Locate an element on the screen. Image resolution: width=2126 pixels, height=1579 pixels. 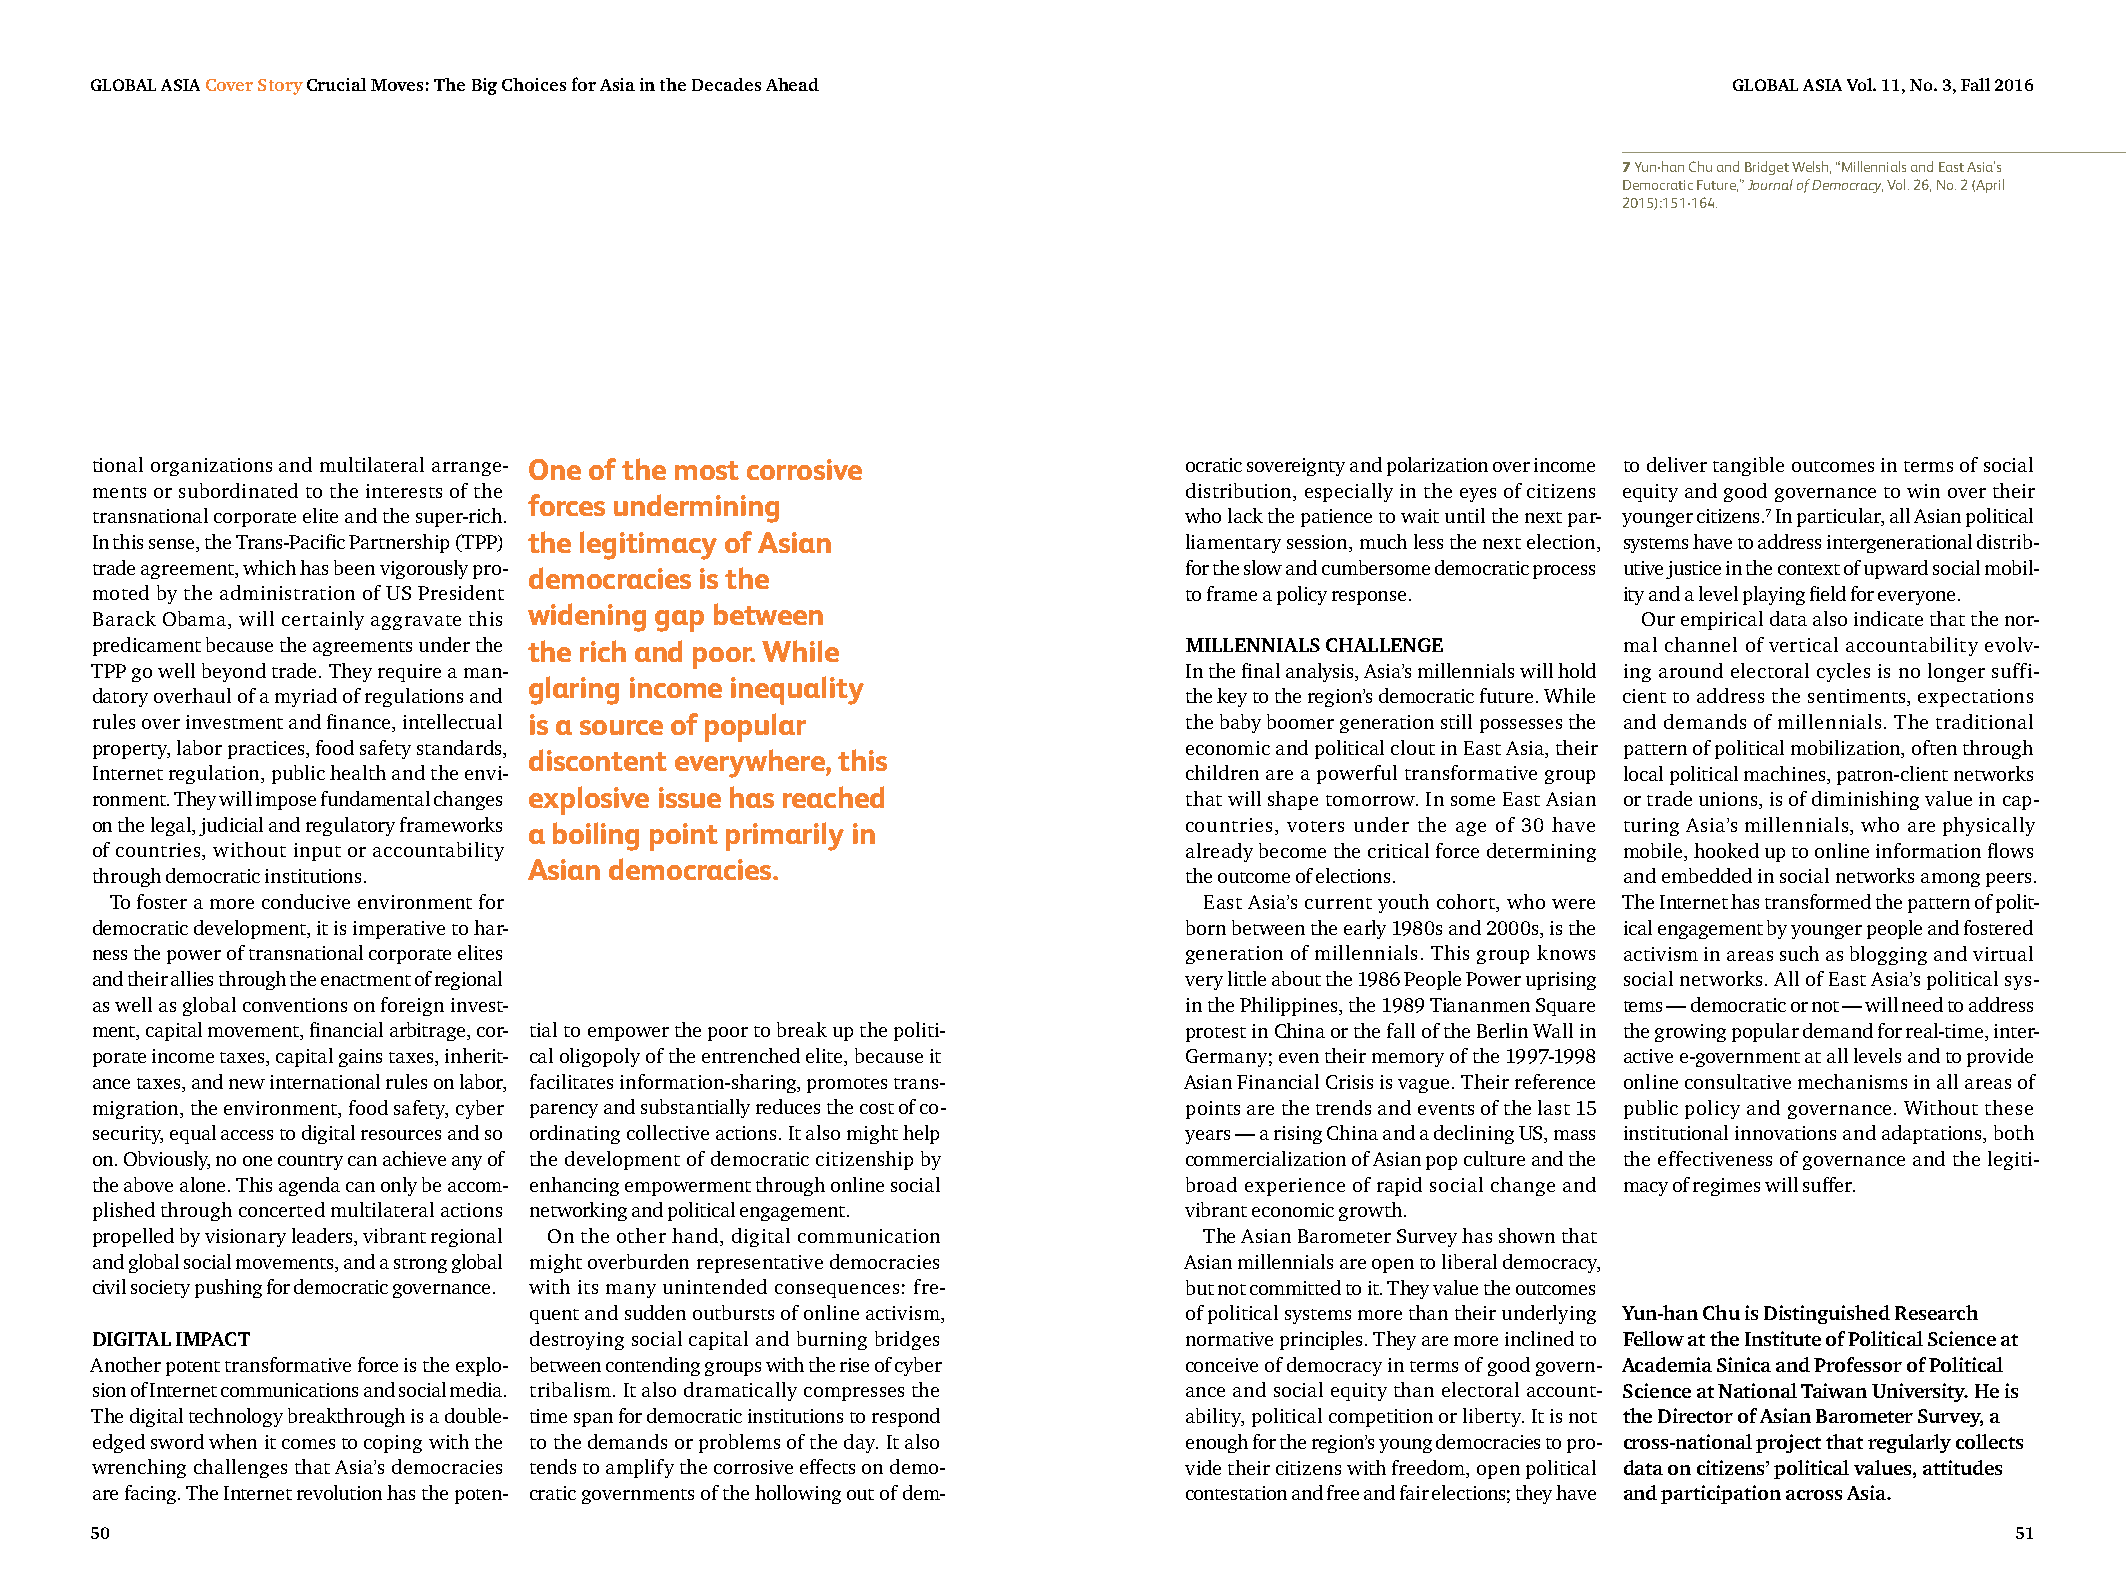
Crucial is located at coordinates (336, 84).
